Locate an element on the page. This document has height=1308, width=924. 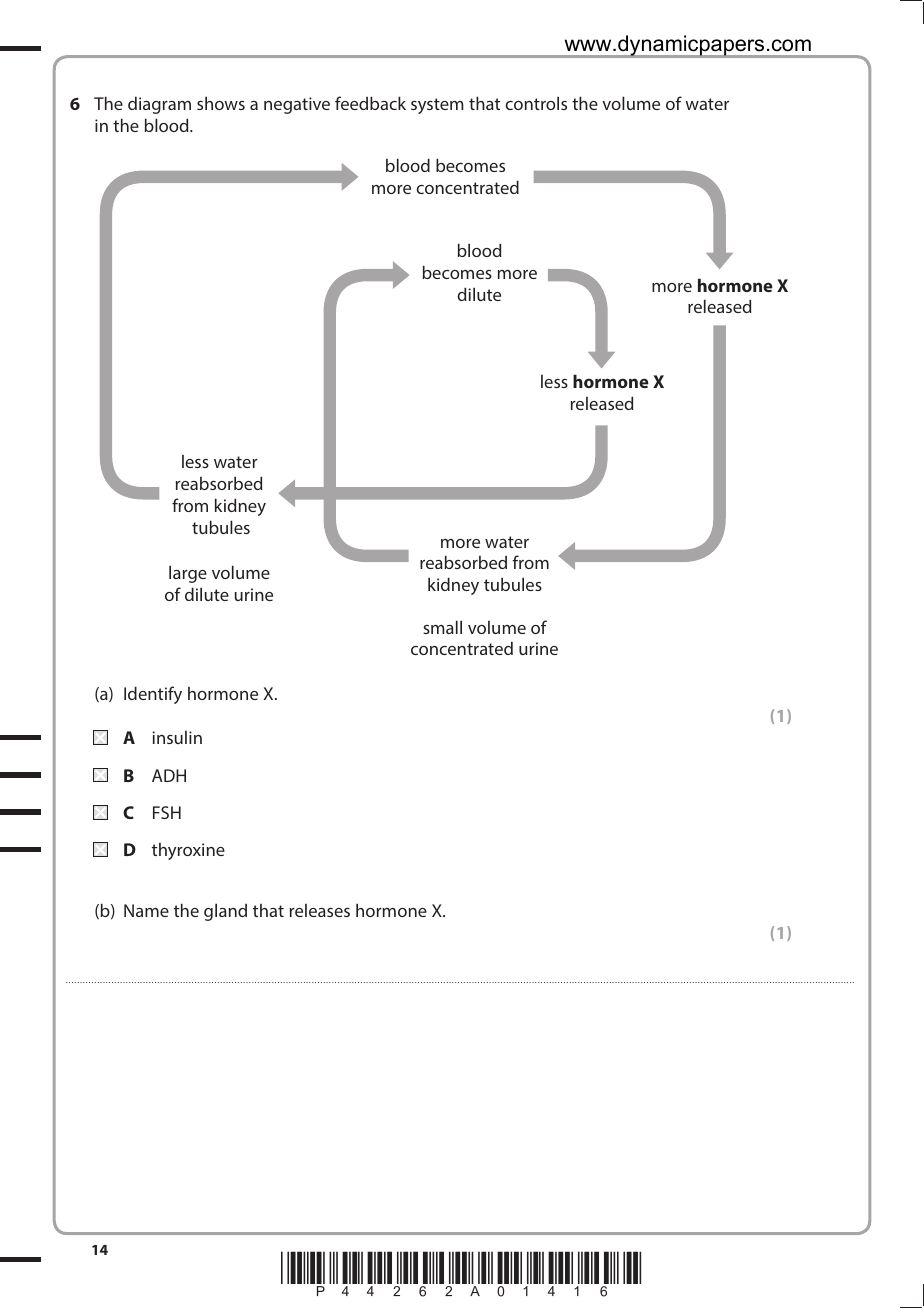
ADH is located at coordinates (169, 775).
